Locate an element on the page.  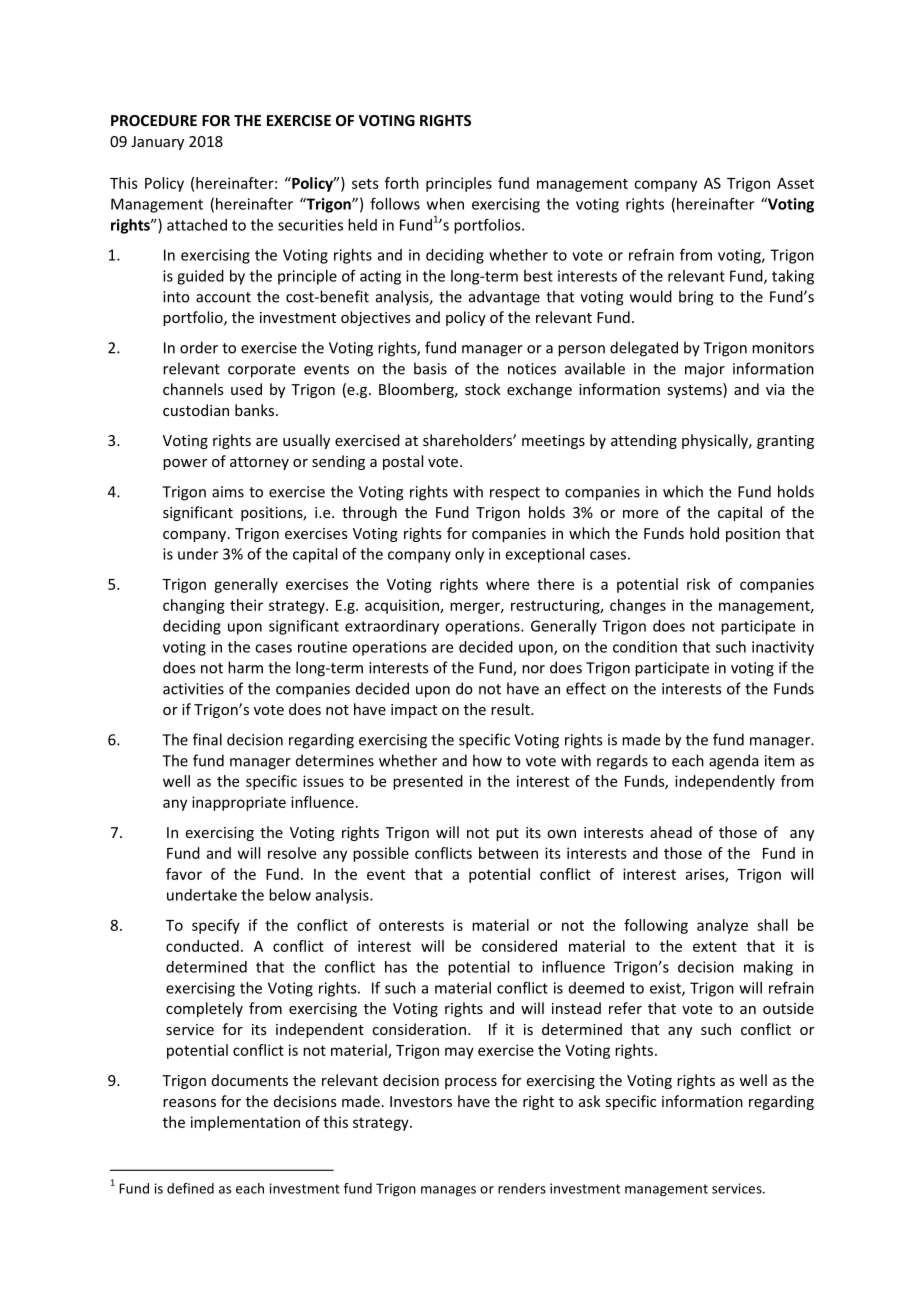
Asset is located at coordinates (795, 183).
